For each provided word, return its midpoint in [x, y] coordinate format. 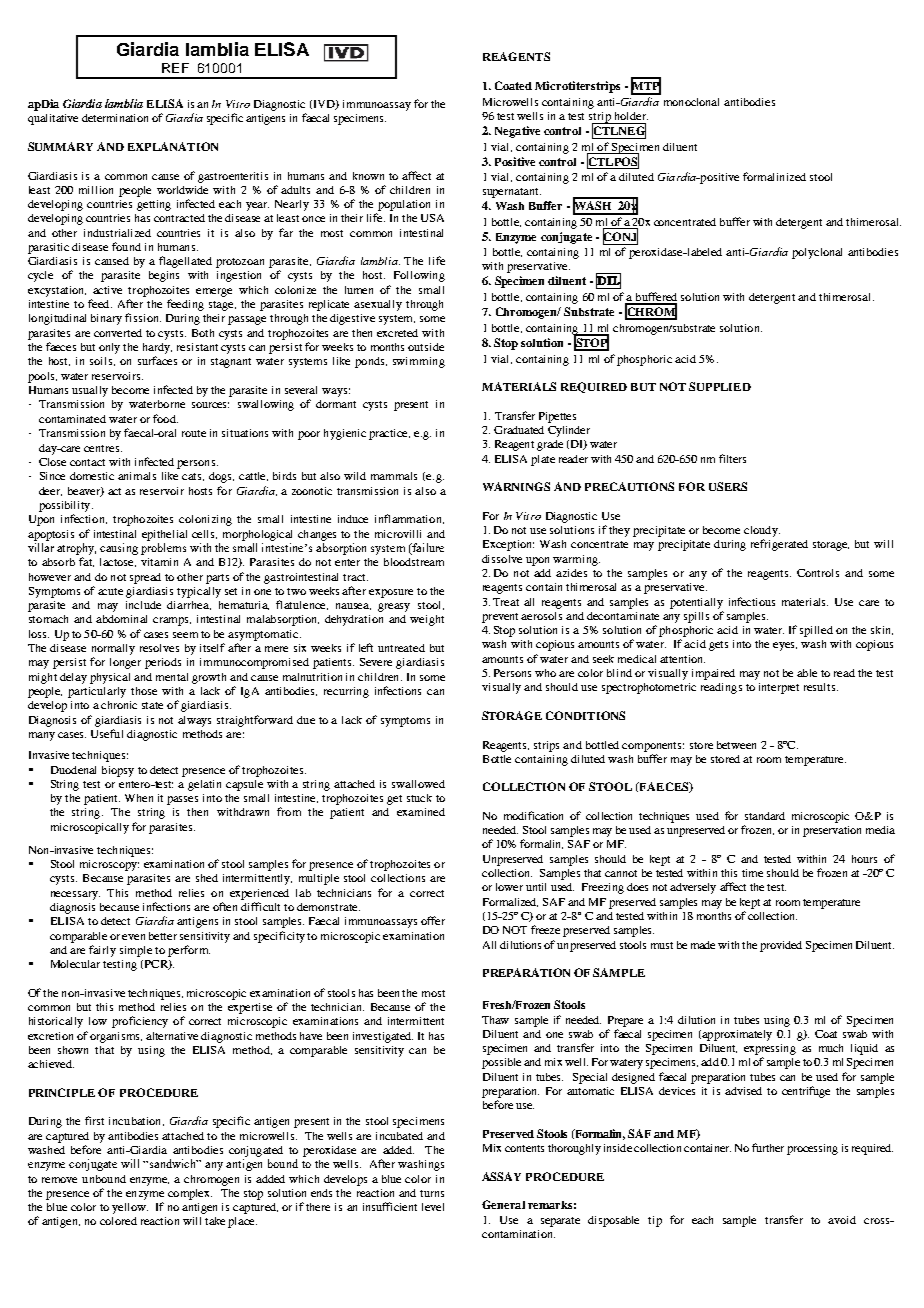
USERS [728, 486]
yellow [130, 1208]
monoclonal [691, 102]
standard [765, 816]
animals [137, 476]
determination [115, 118]
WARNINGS [516, 486]
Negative [517, 132]
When [139, 798]
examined [421, 812]
